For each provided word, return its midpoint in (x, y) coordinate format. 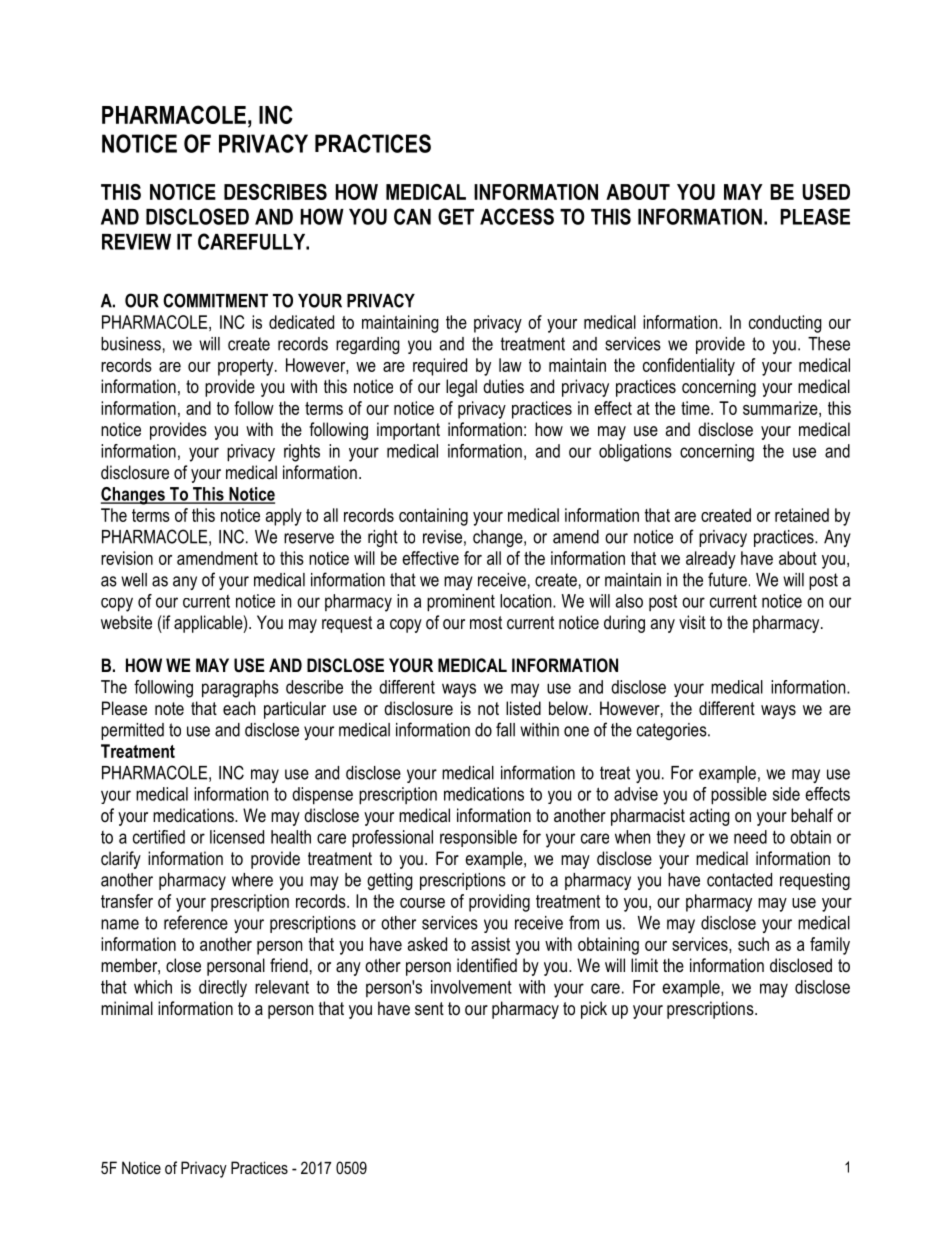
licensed (237, 837)
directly (223, 988)
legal (461, 388)
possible (739, 796)
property (247, 367)
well (134, 580)
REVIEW (136, 242)
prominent (461, 603)
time (696, 408)
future (727, 579)
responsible (478, 838)
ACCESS (517, 216)
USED (826, 192)
